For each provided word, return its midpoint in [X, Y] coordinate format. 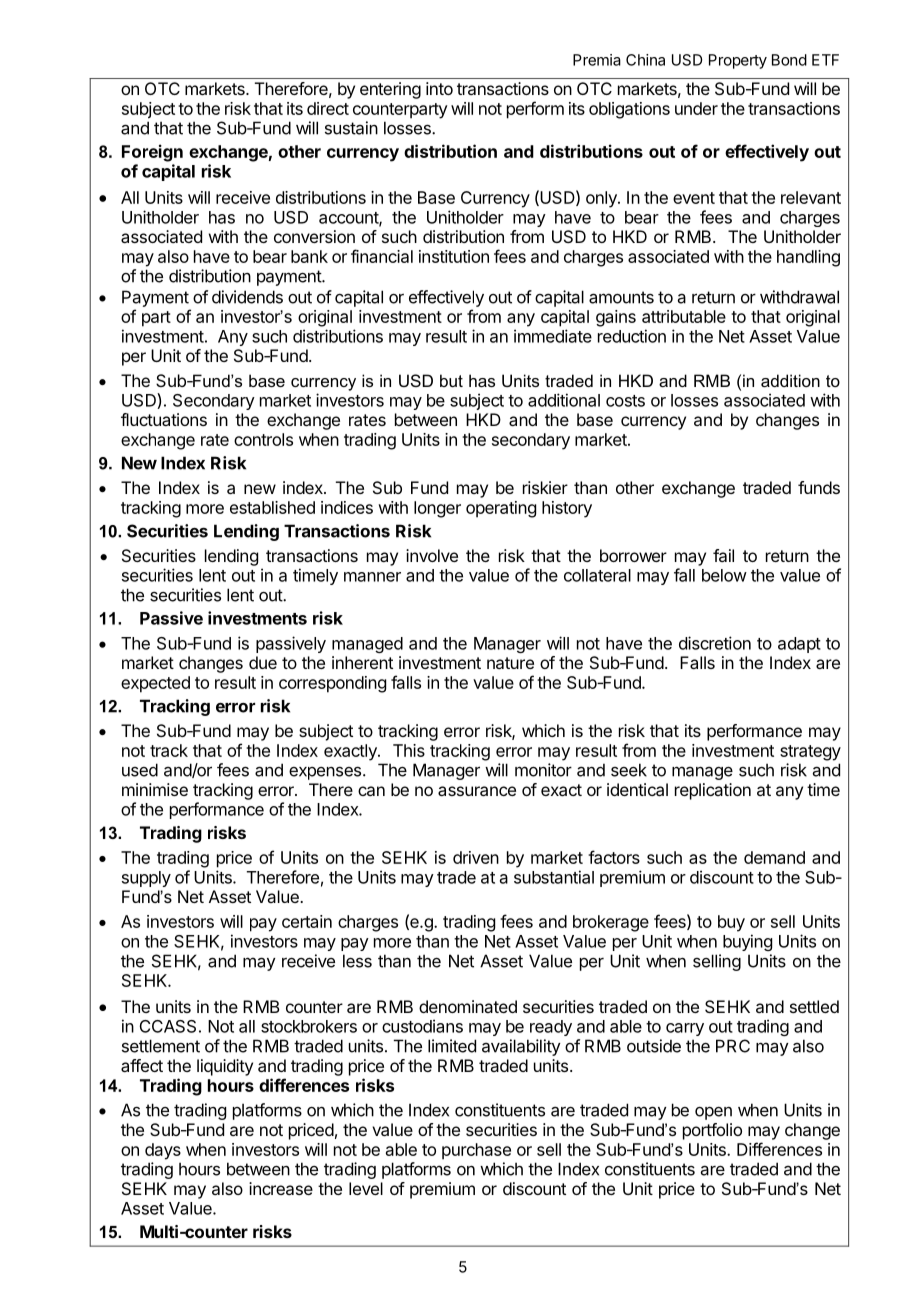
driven [476, 857]
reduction [632, 336]
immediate [553, 336]
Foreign [152, 153]
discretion [715, 643]
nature [510, 663]
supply [146, 879]
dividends [247, 297]
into [439, 88]
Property [738, 61]
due [263, 662]
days [163, 1151]
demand [774, 857]
